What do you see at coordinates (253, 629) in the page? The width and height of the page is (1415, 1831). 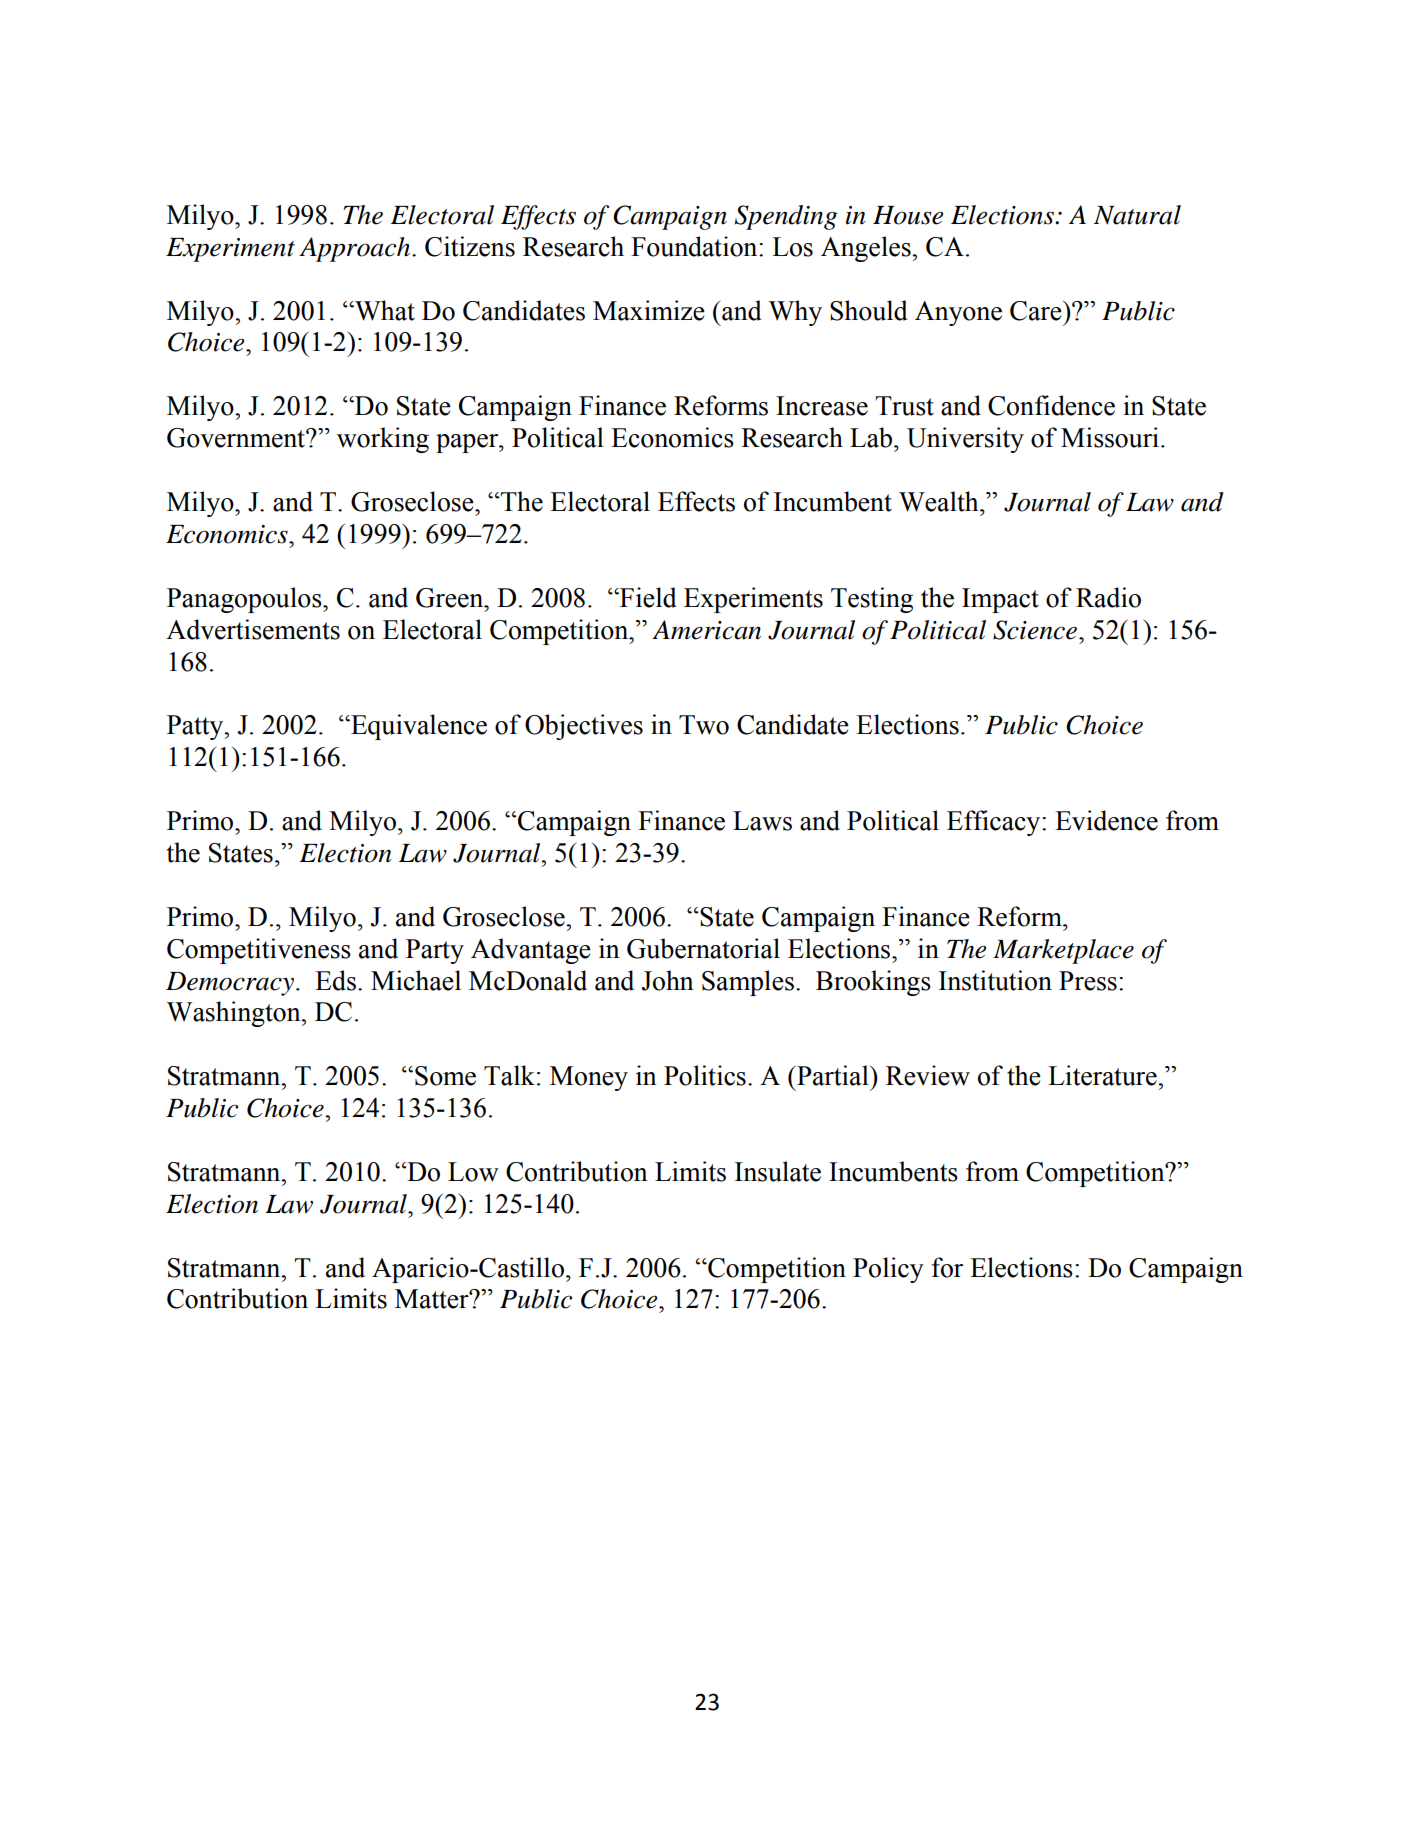 I see `Advertisements` at bounding box center [253, 629].
